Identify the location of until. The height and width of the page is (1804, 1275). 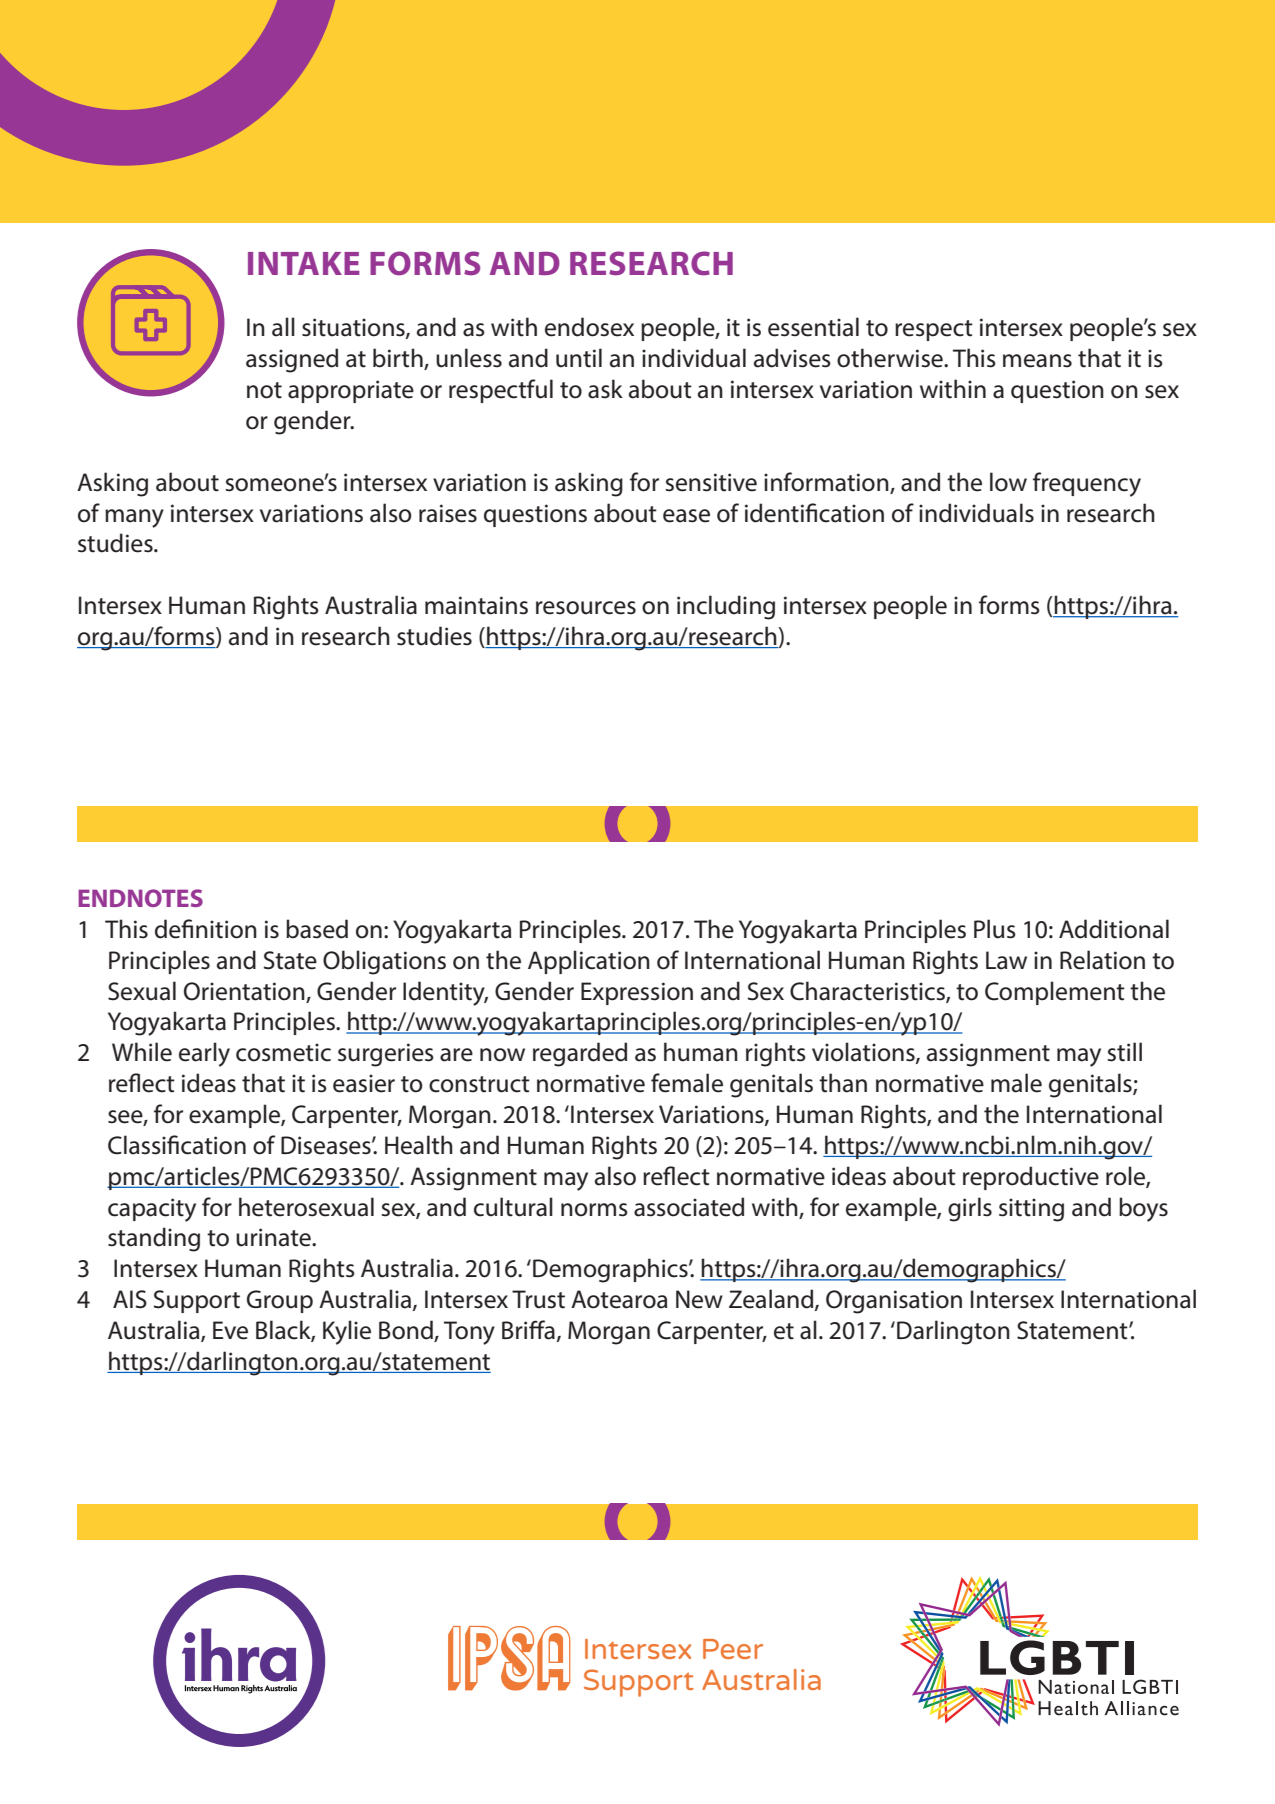
(579, 358).
